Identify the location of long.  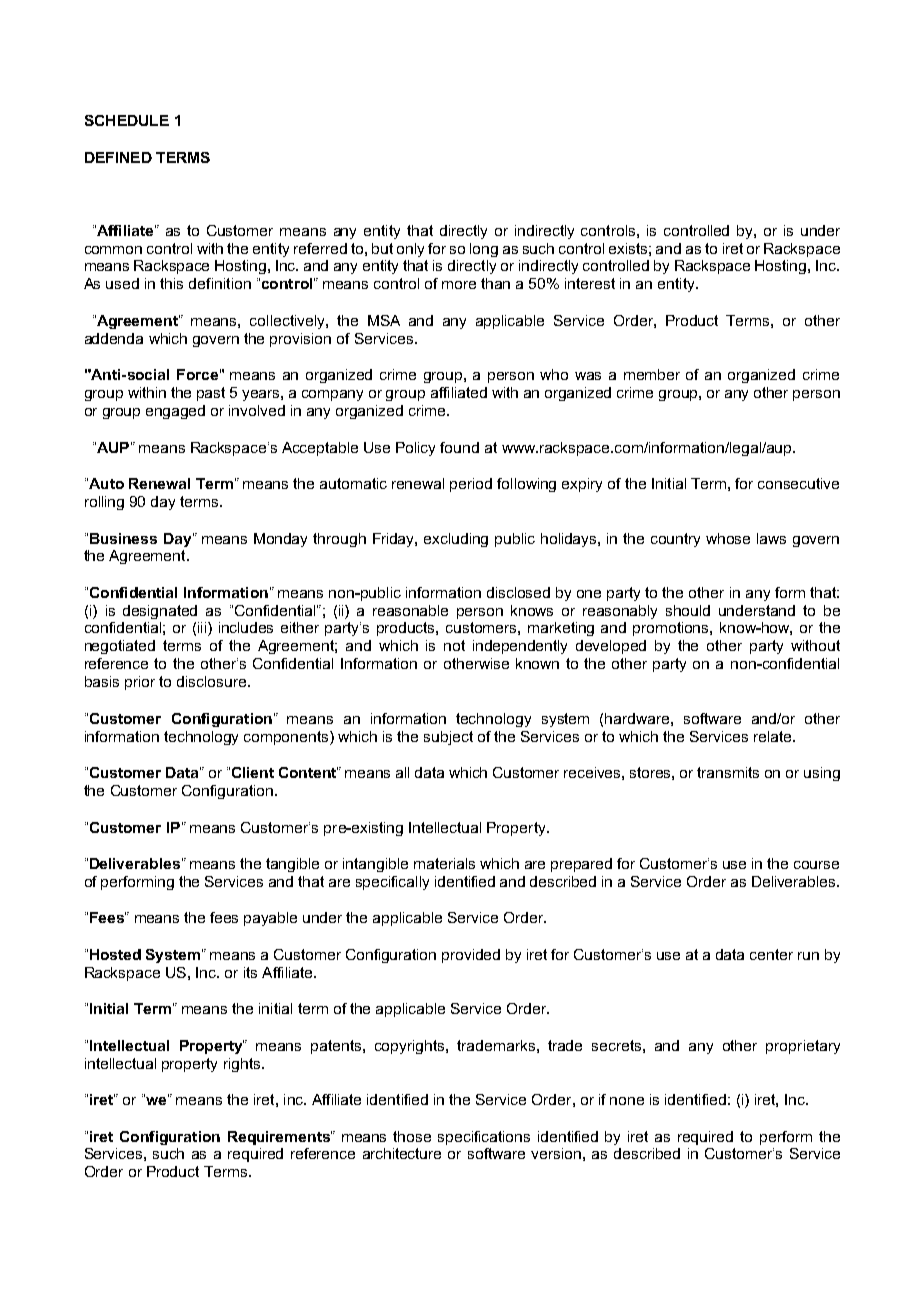
(484, 250).
